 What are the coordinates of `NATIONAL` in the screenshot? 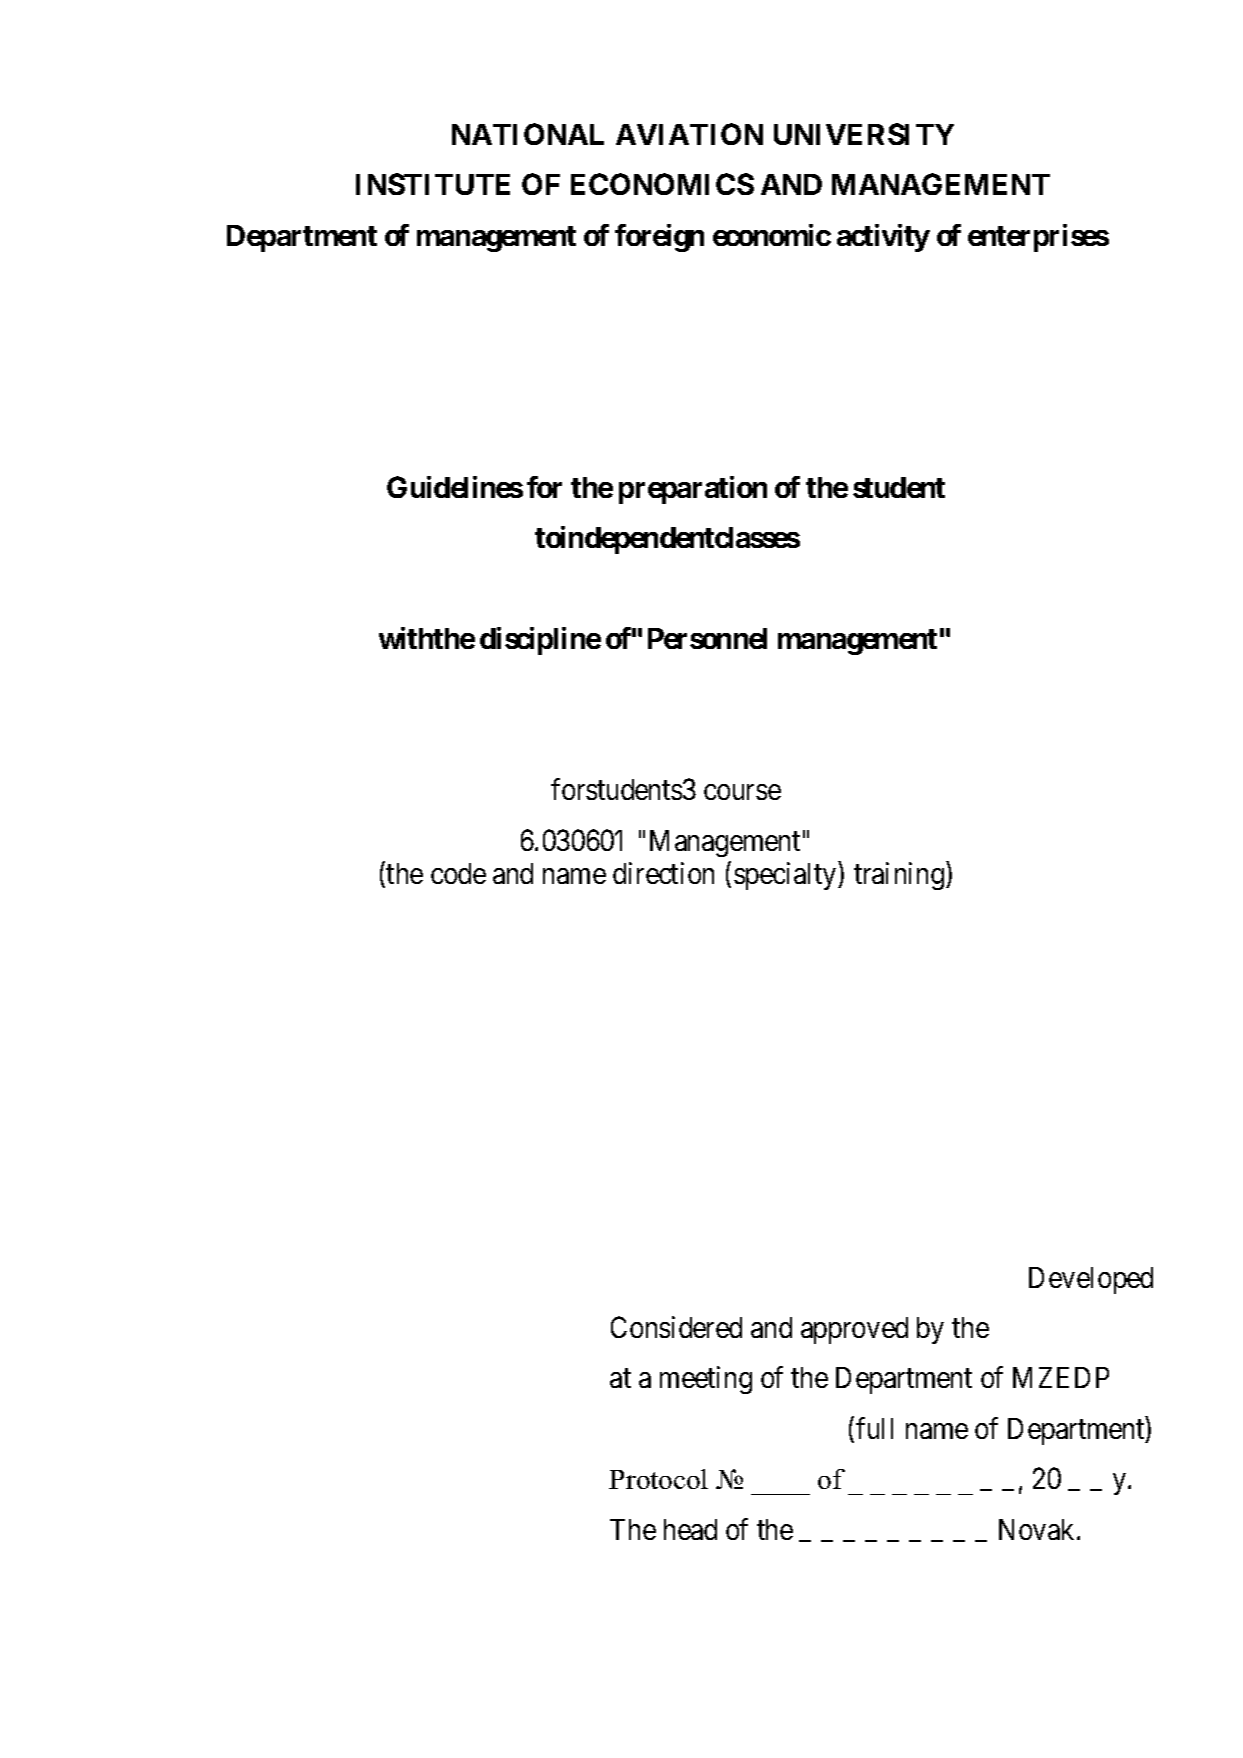 It's located at (528, 134).
